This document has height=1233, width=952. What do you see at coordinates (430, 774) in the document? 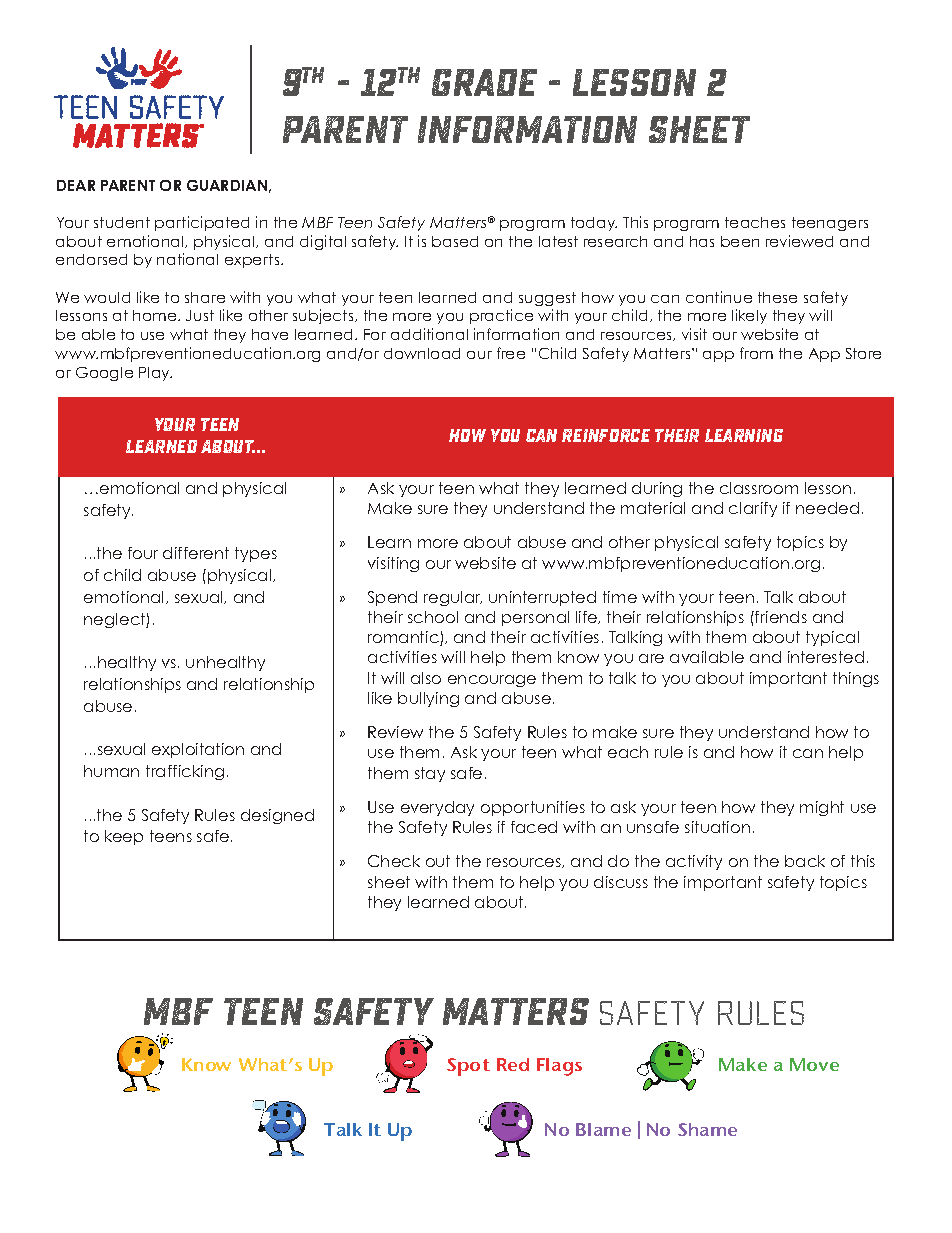
I see `stay` at bounding box center [430, 774].
